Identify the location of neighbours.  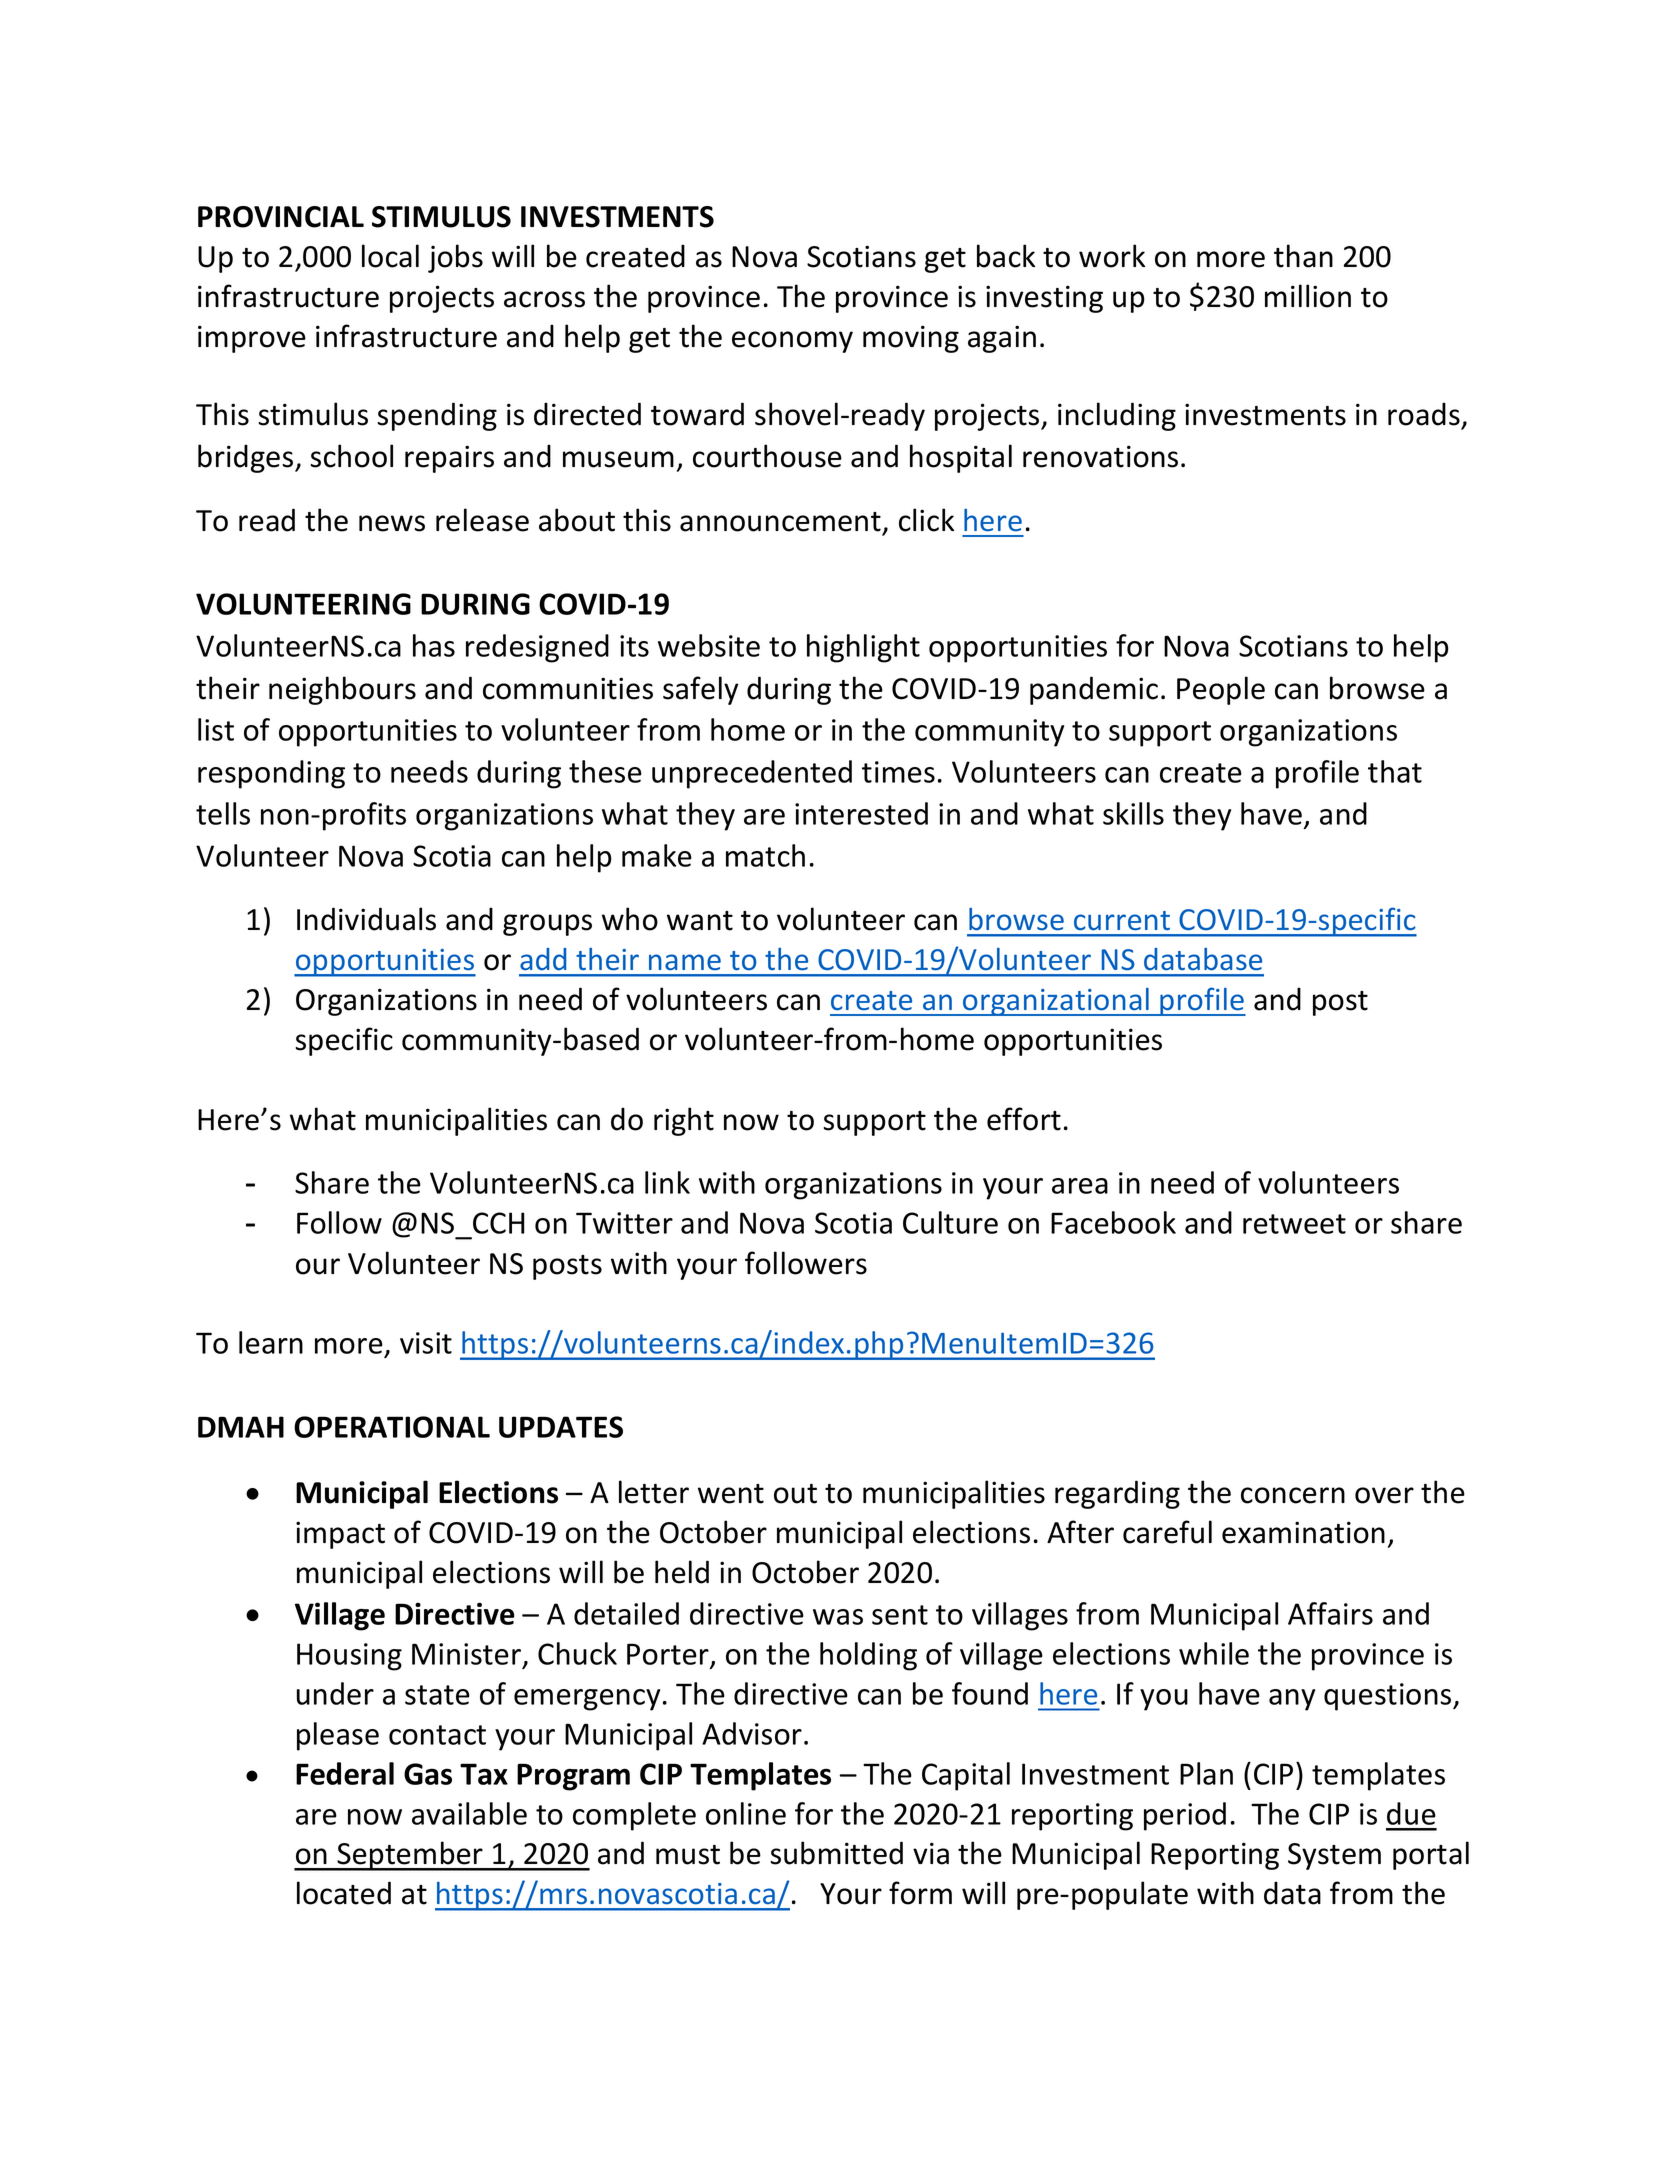
(342, 690).
